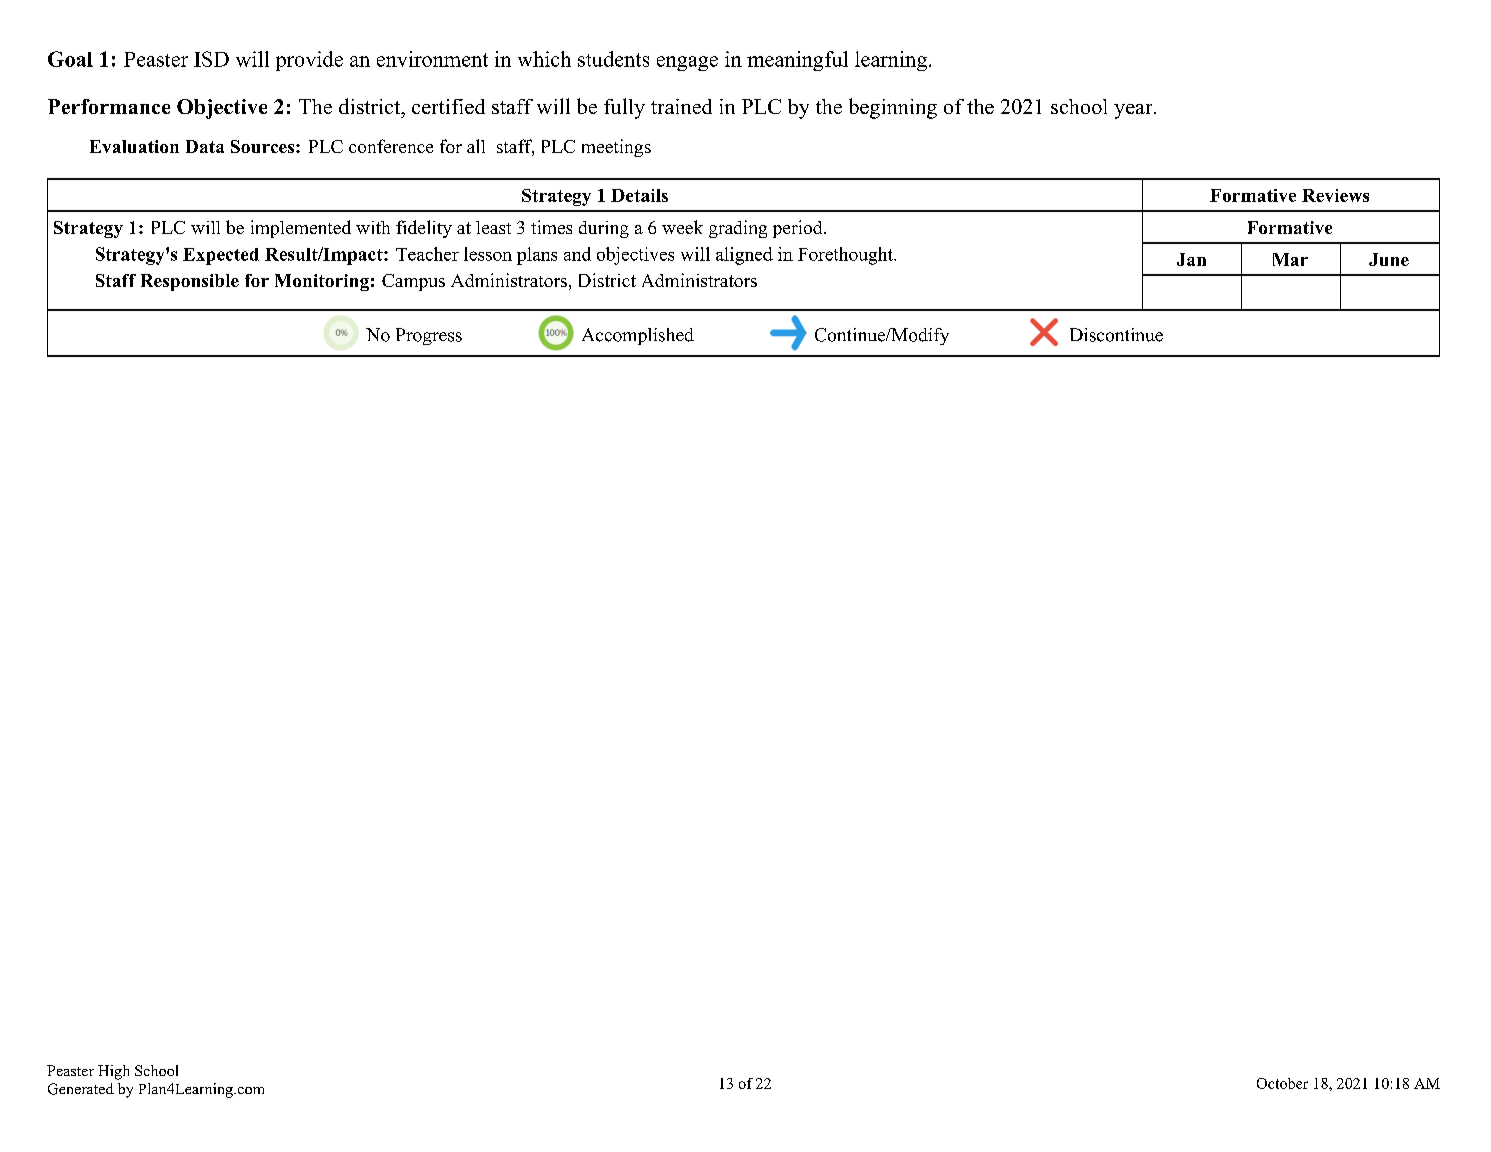  What do you see at coordinates (681, 106) in the document?
I see `trained` at bounding box center [681, 106].
